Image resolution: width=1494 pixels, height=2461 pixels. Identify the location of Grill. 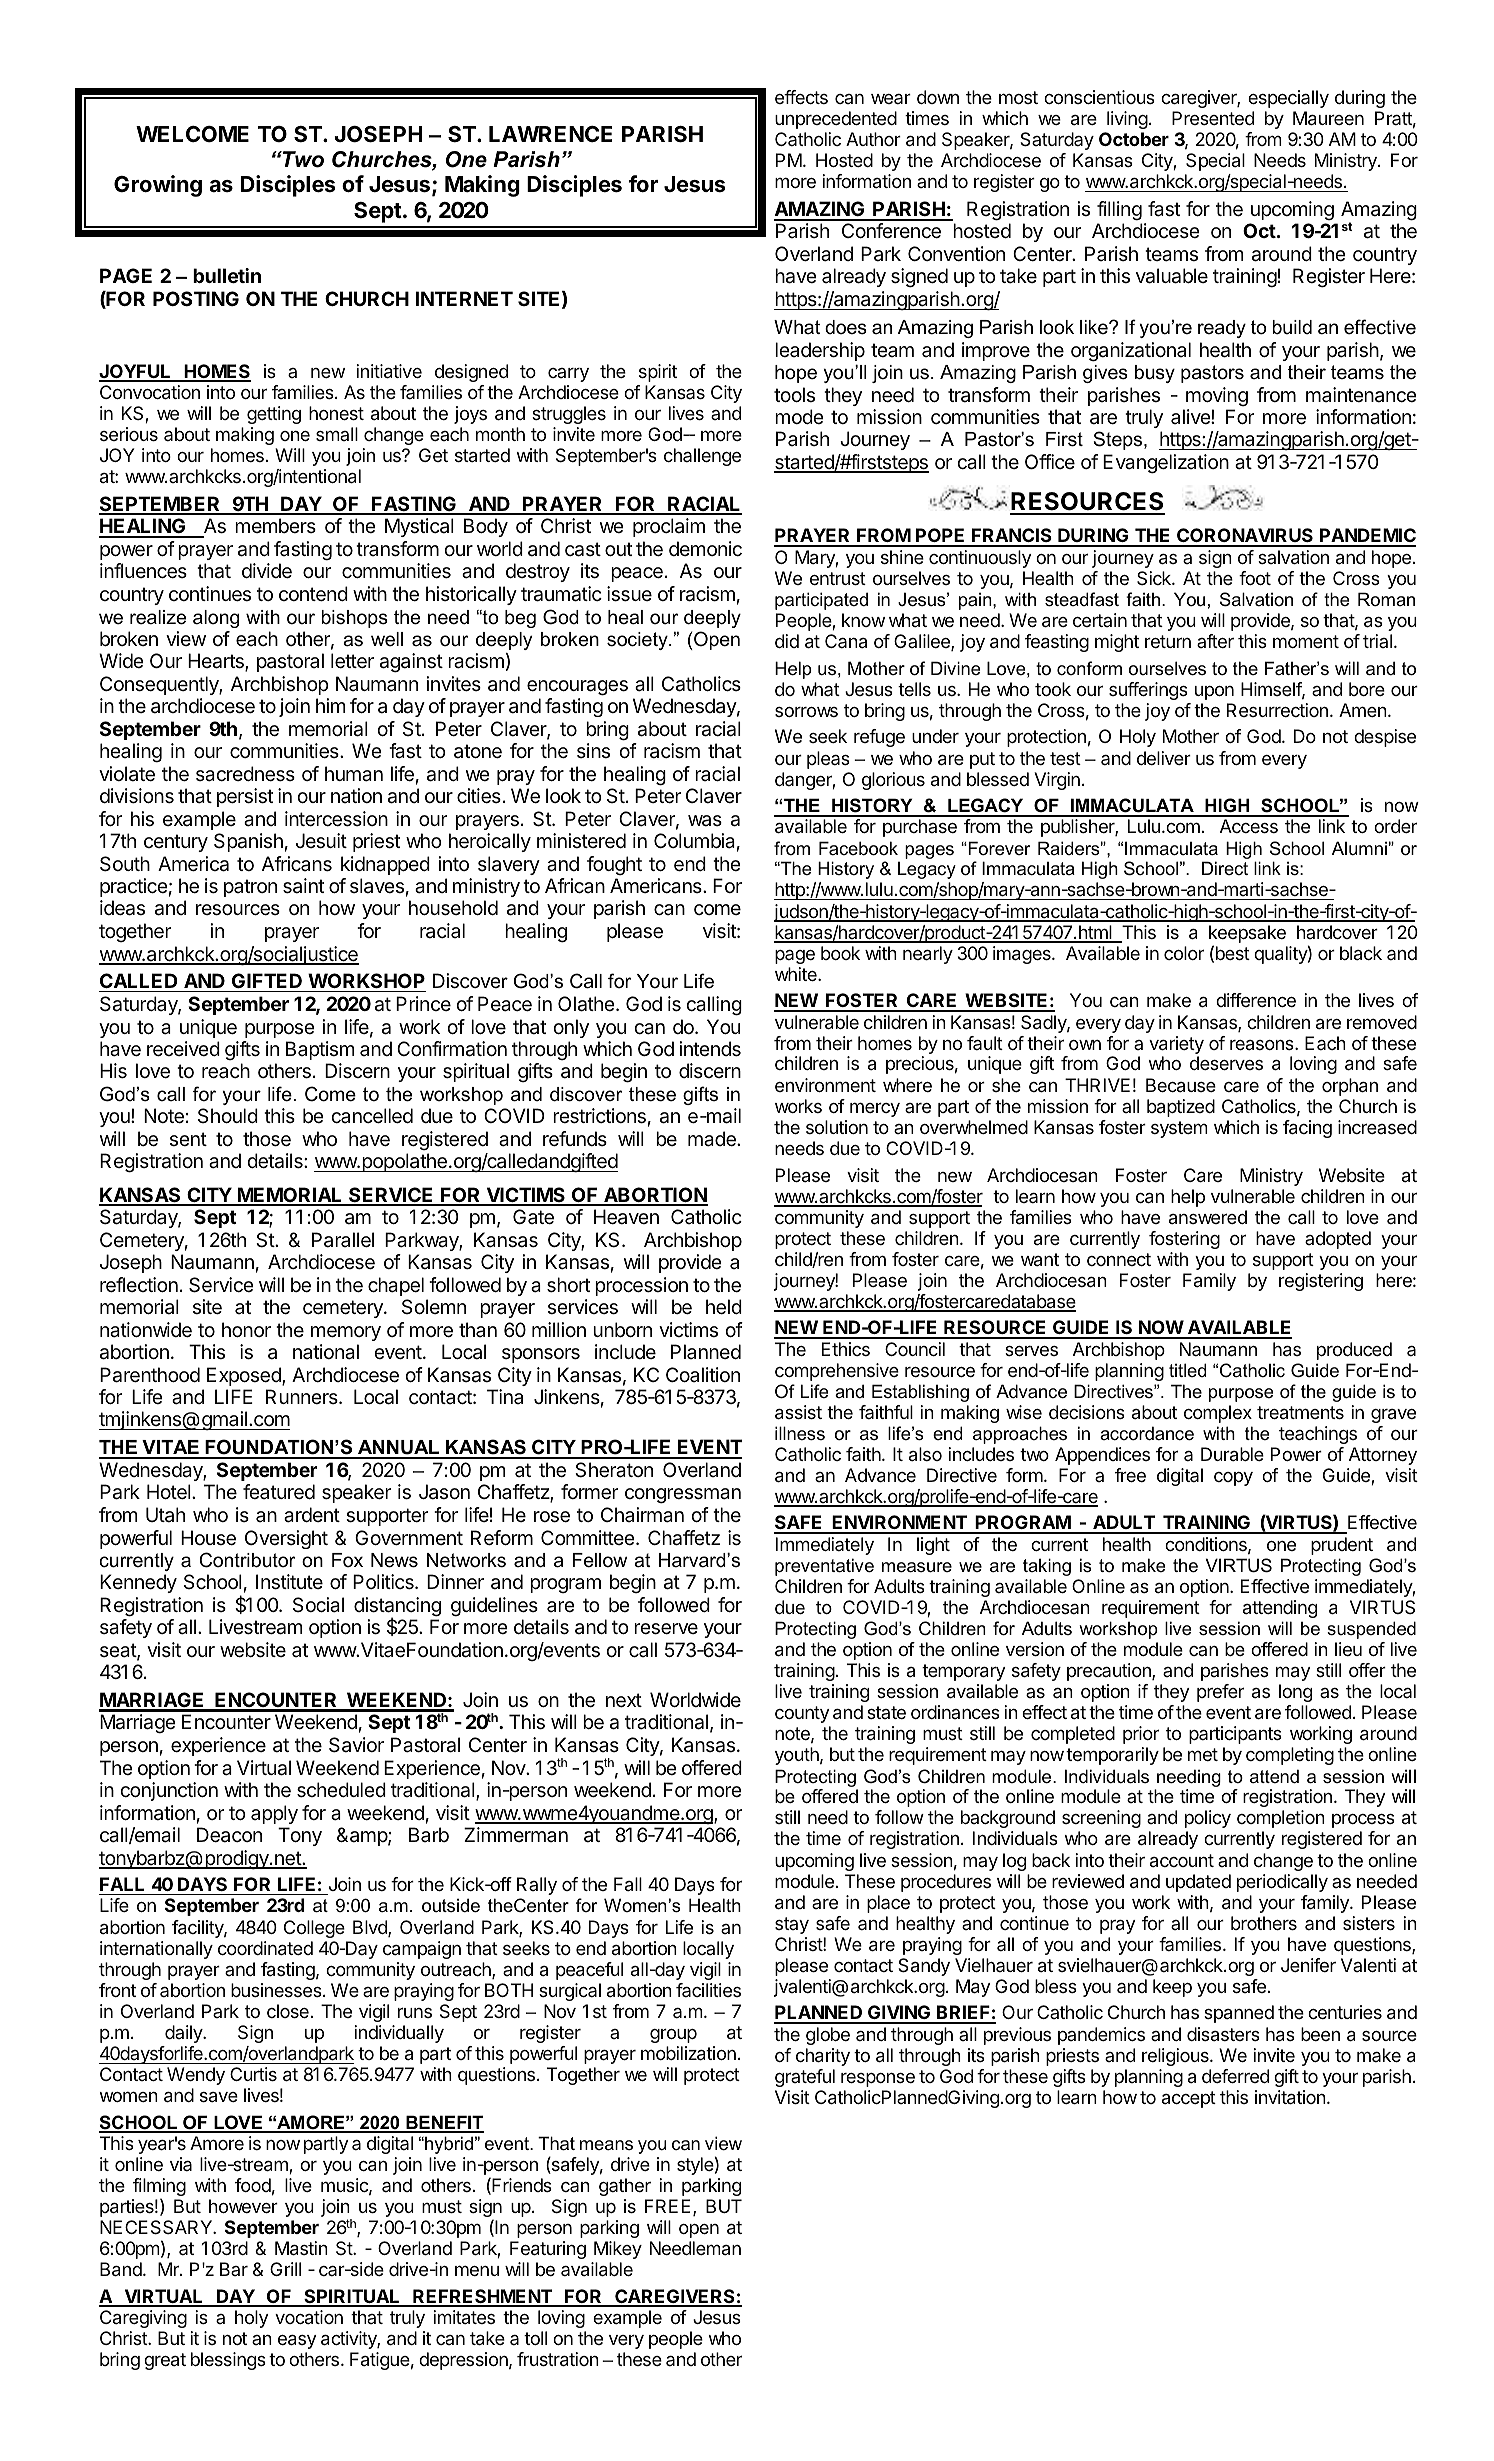
(285, 2269).
